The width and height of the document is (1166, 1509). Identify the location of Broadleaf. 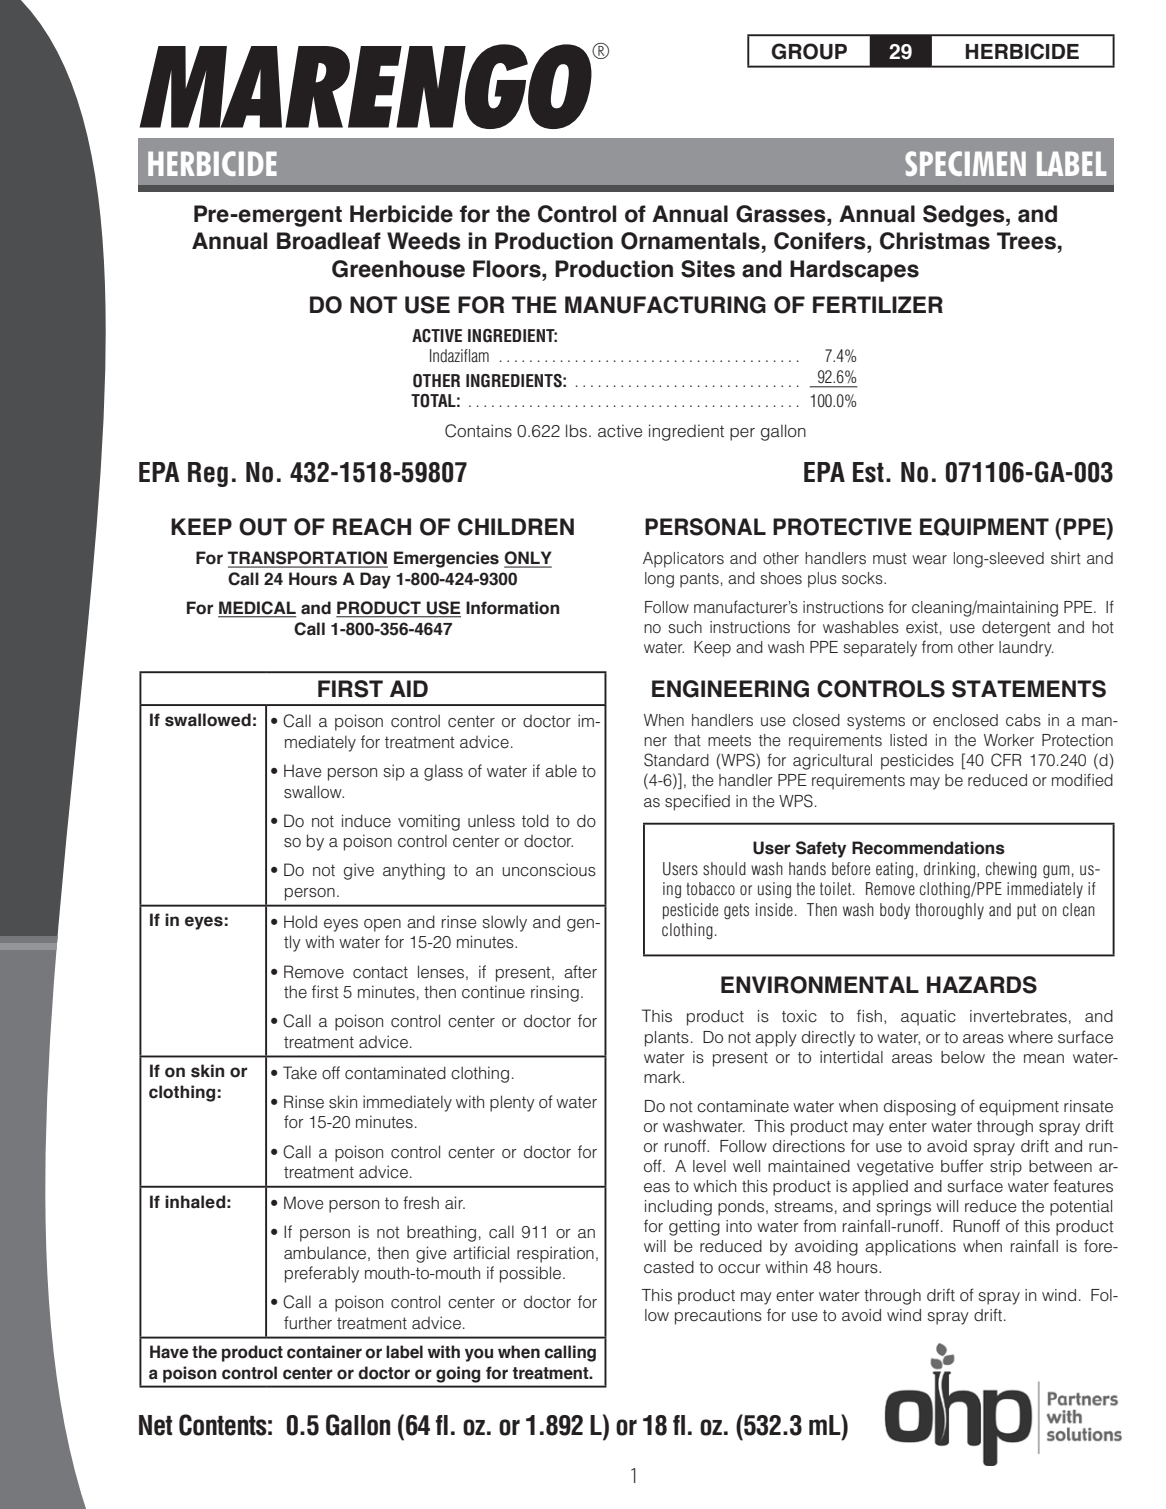
(329, 241).
